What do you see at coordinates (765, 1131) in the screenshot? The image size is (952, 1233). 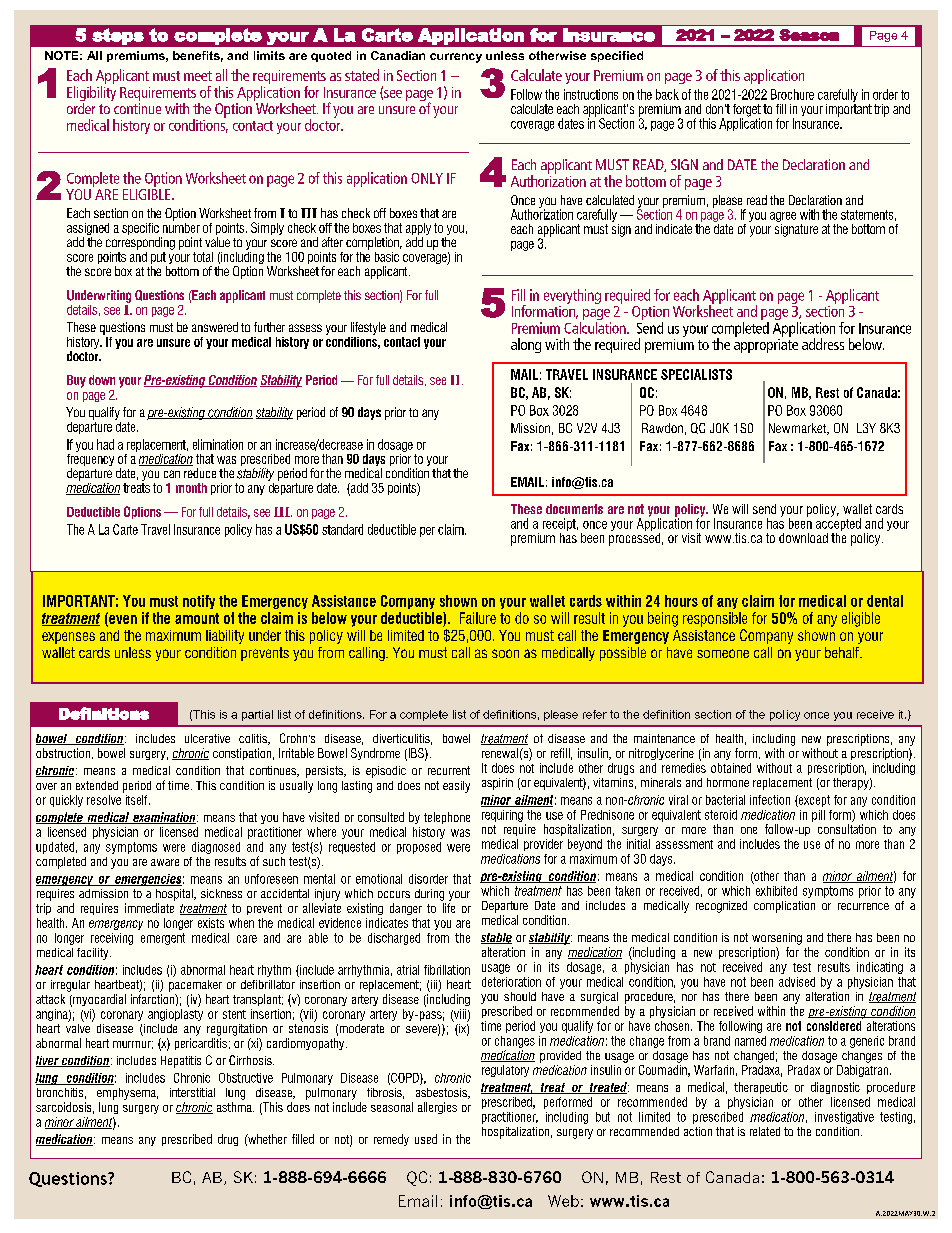 I see `related` at bounding box center [765, 1131].
